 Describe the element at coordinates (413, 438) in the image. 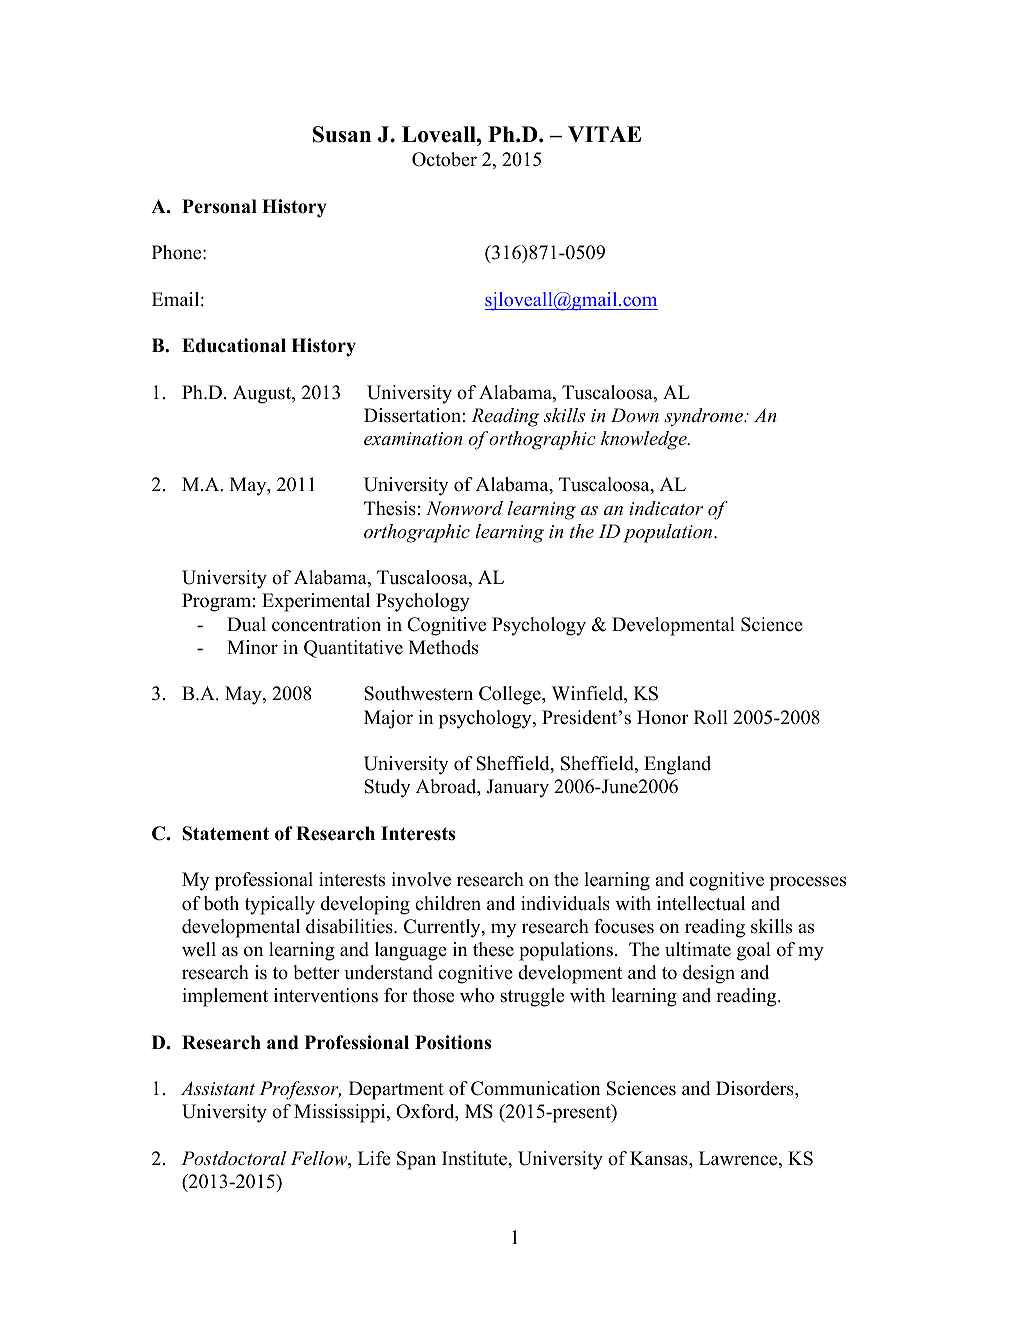

I see `examination` at that location.
